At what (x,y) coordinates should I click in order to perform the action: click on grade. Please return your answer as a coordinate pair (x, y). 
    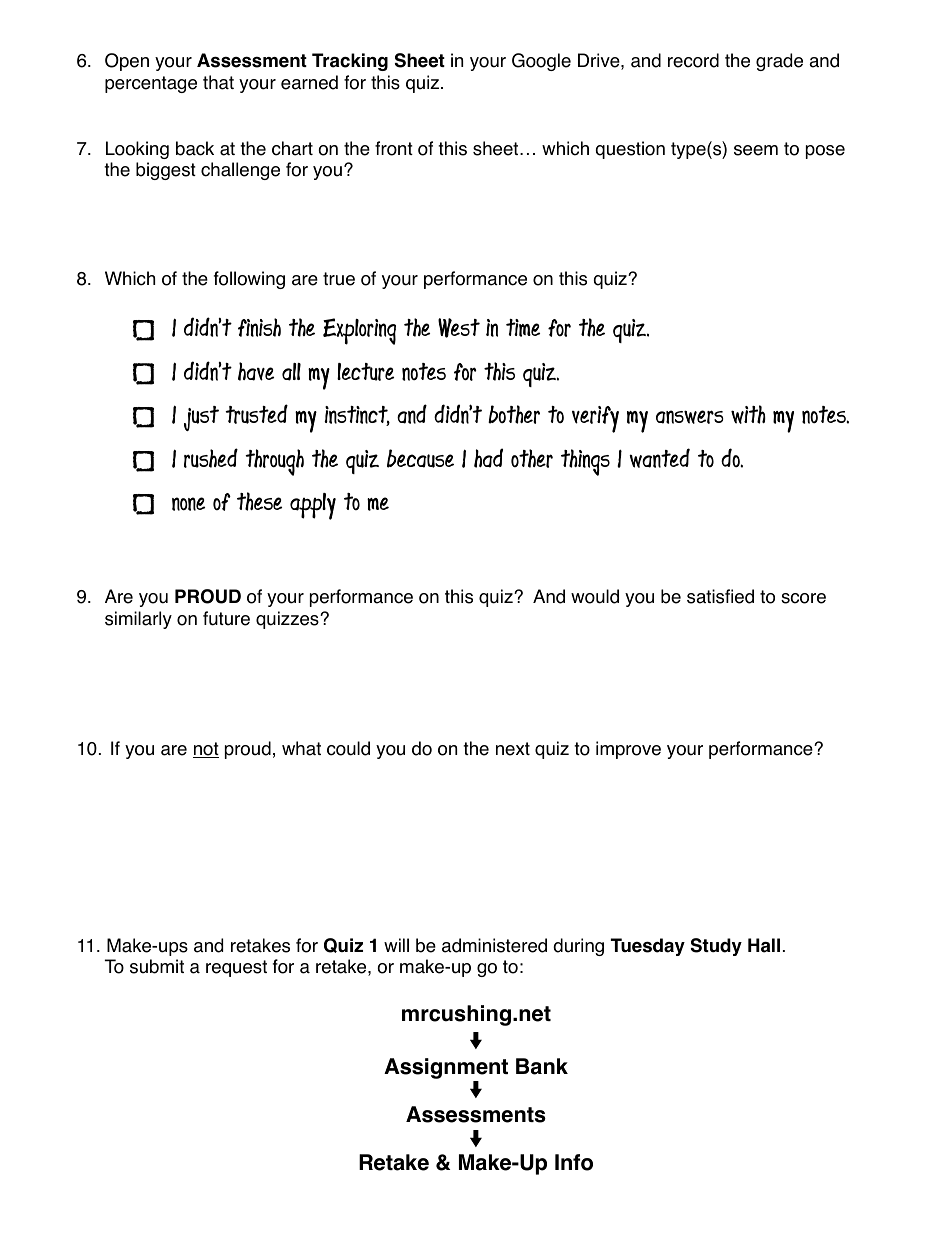
    Looking at the image, I should click on (779, 62).
